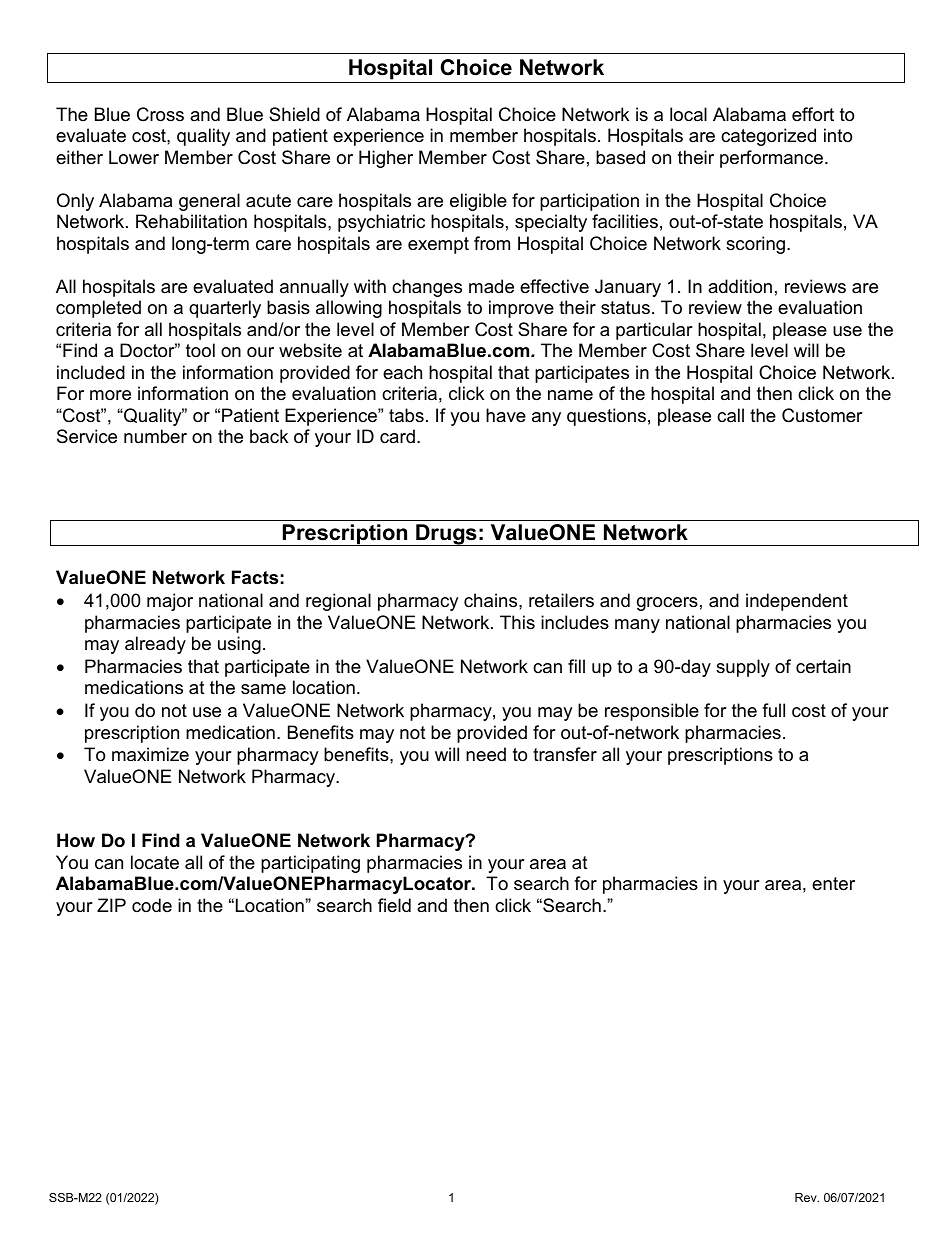 This image has width=952, height=1233. What do you see at coordinates (155, 862) in the image?
I see `locate` at bounding box center [155, 862].
